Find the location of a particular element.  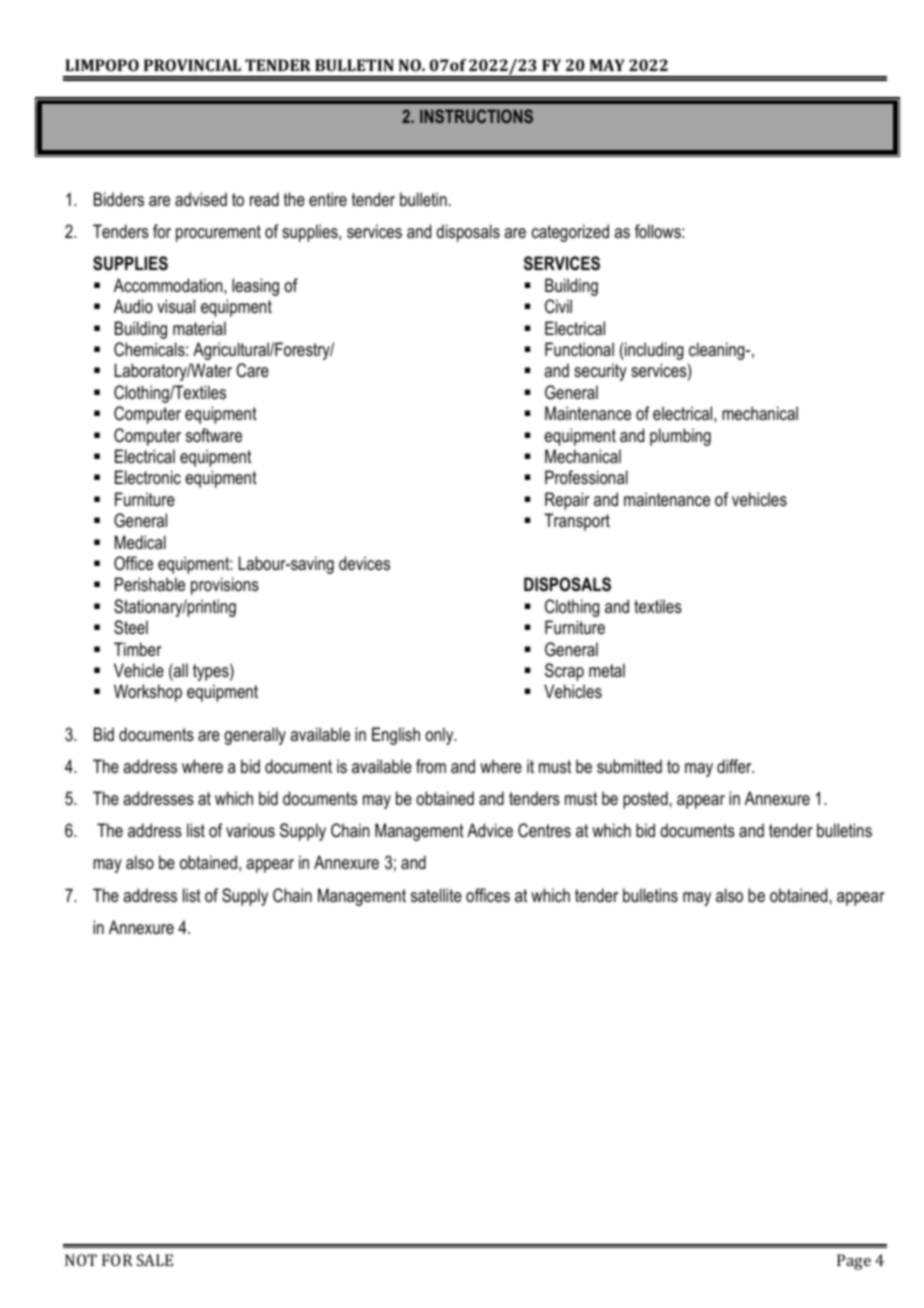

PROVINCIAL is located at coordinates (192, 65).
